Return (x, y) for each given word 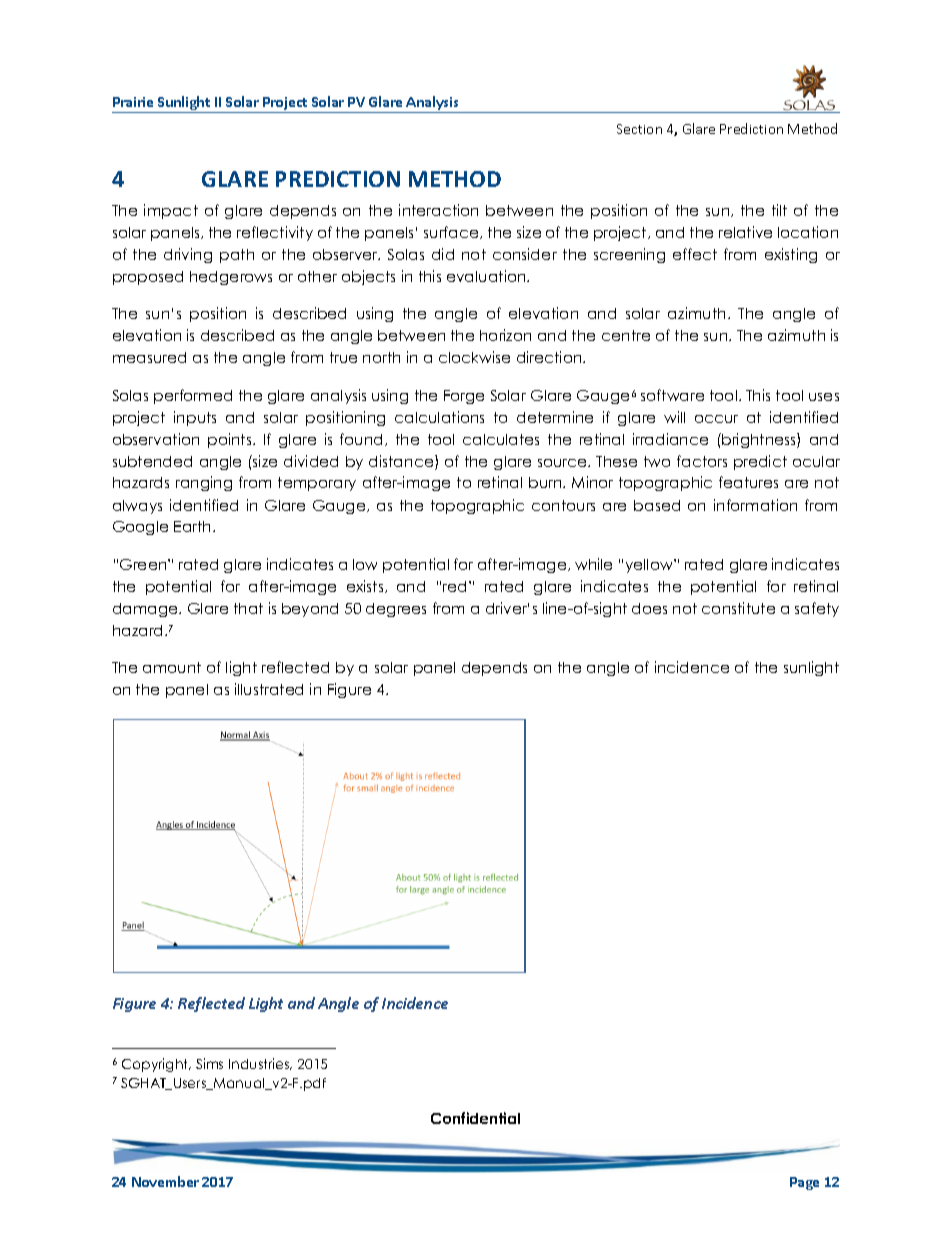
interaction (438, 210)
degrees (396, 610)
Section (639, 129)
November (165, 1181)
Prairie (133, 102)
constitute (738, 608)
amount (172, 667)
